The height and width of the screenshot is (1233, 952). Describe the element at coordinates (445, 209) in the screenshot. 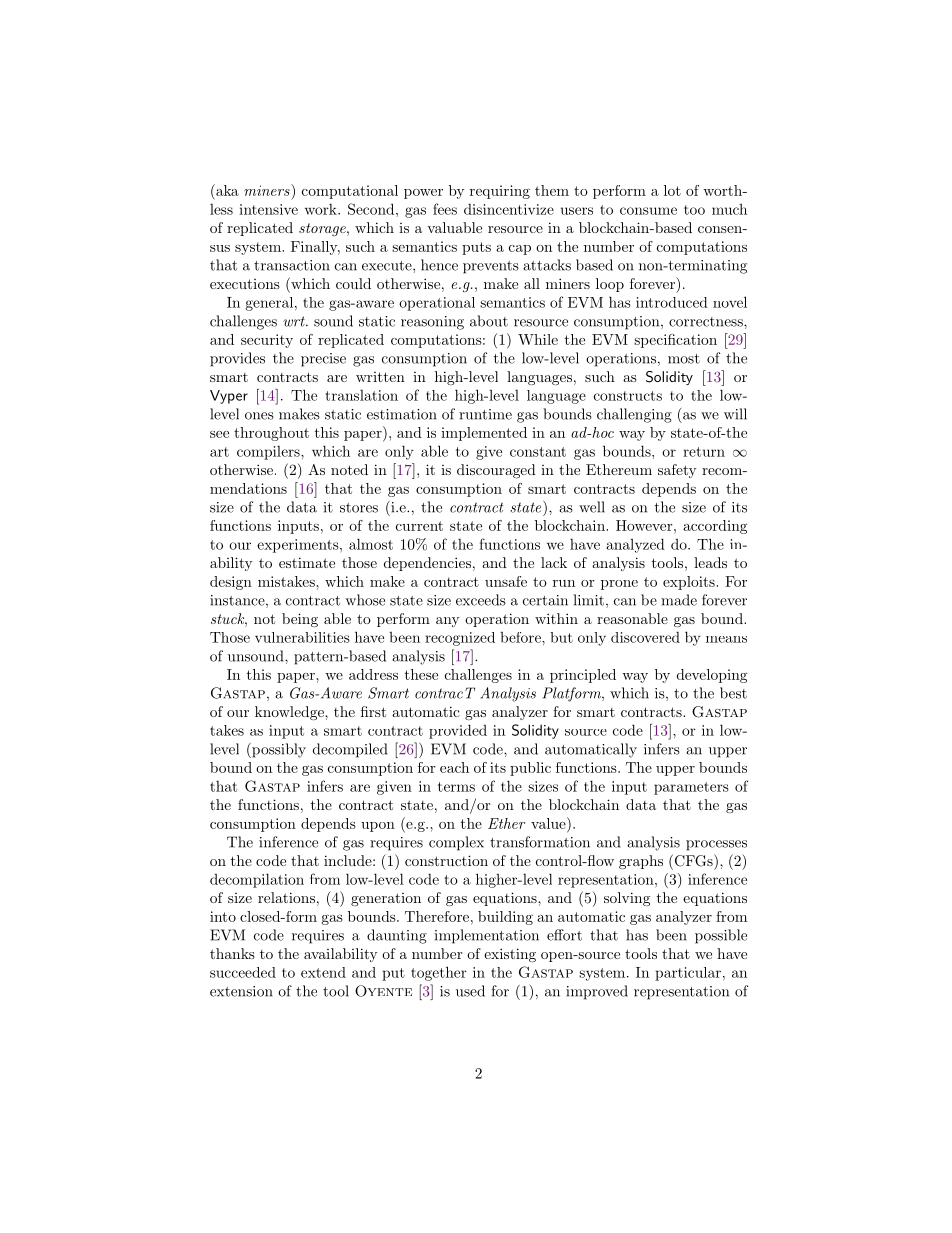

I see `fees` at that location.
